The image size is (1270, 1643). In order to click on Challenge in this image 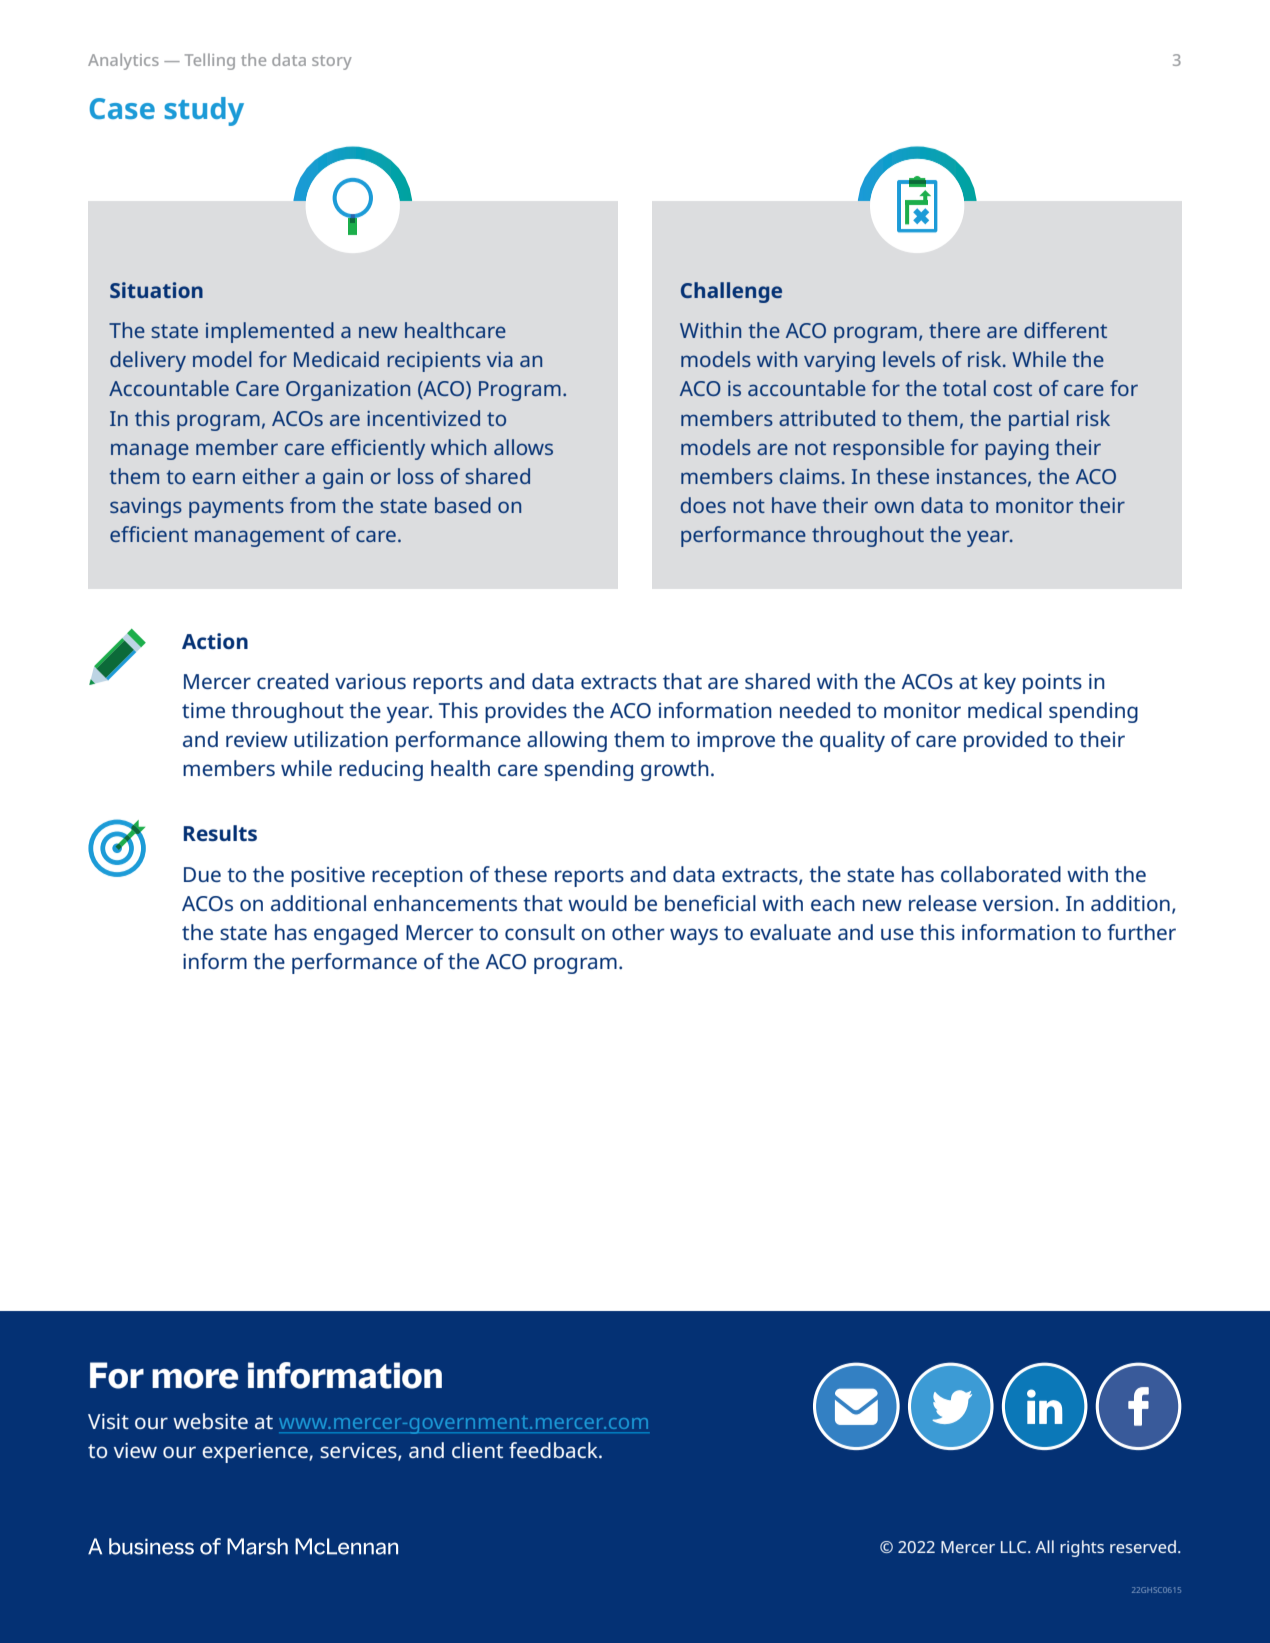, I will do `click(731, 292)`.
